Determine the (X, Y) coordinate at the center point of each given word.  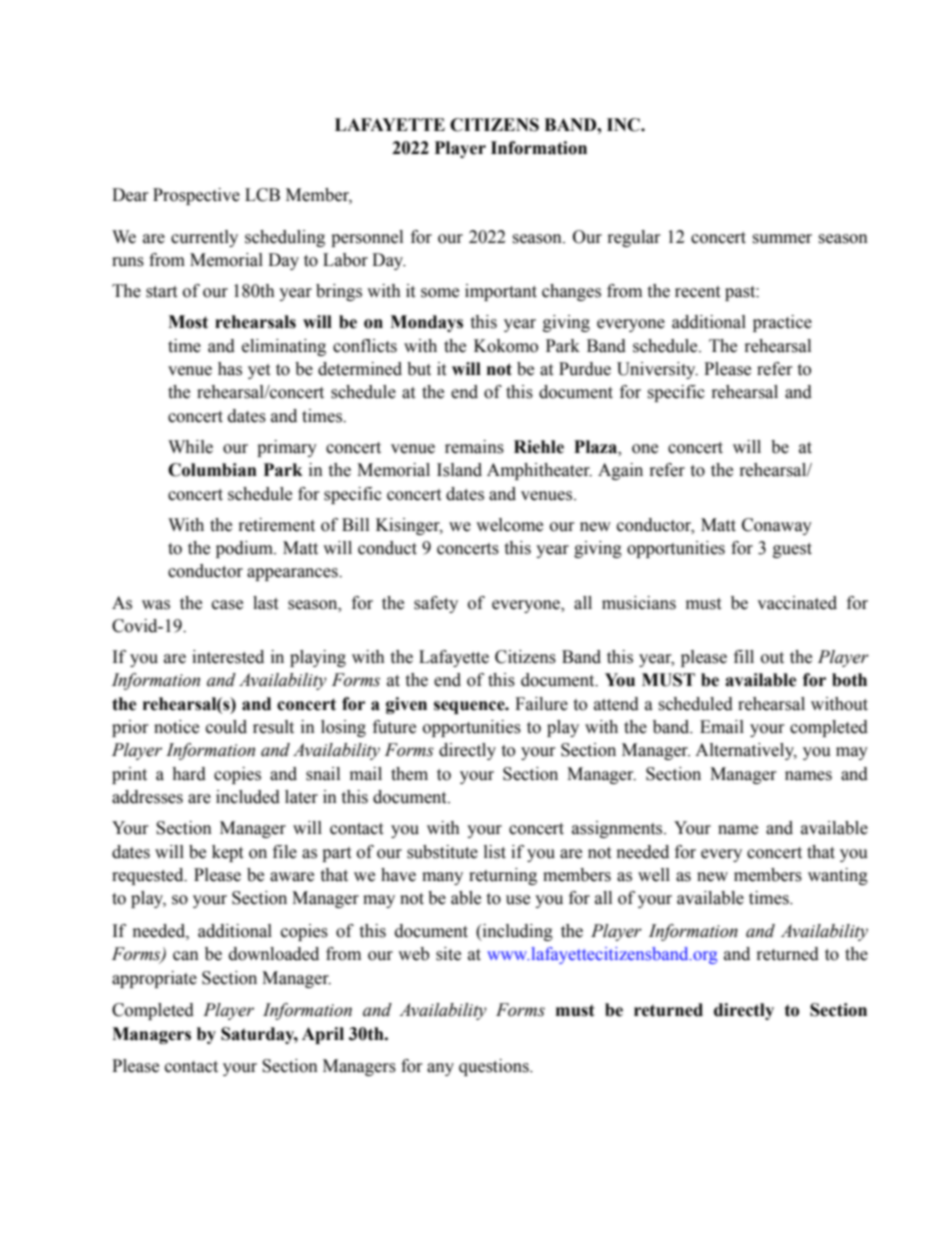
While (190, 447)
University (657, 370)
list (495, 852)
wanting (838, 876)
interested (228, 657)
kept (227, 853)
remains (474, 447)
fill (744, 656)
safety (436, 604)
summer (782, 239)
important (501, 292)
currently (204, 238)
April (323, 1035)
